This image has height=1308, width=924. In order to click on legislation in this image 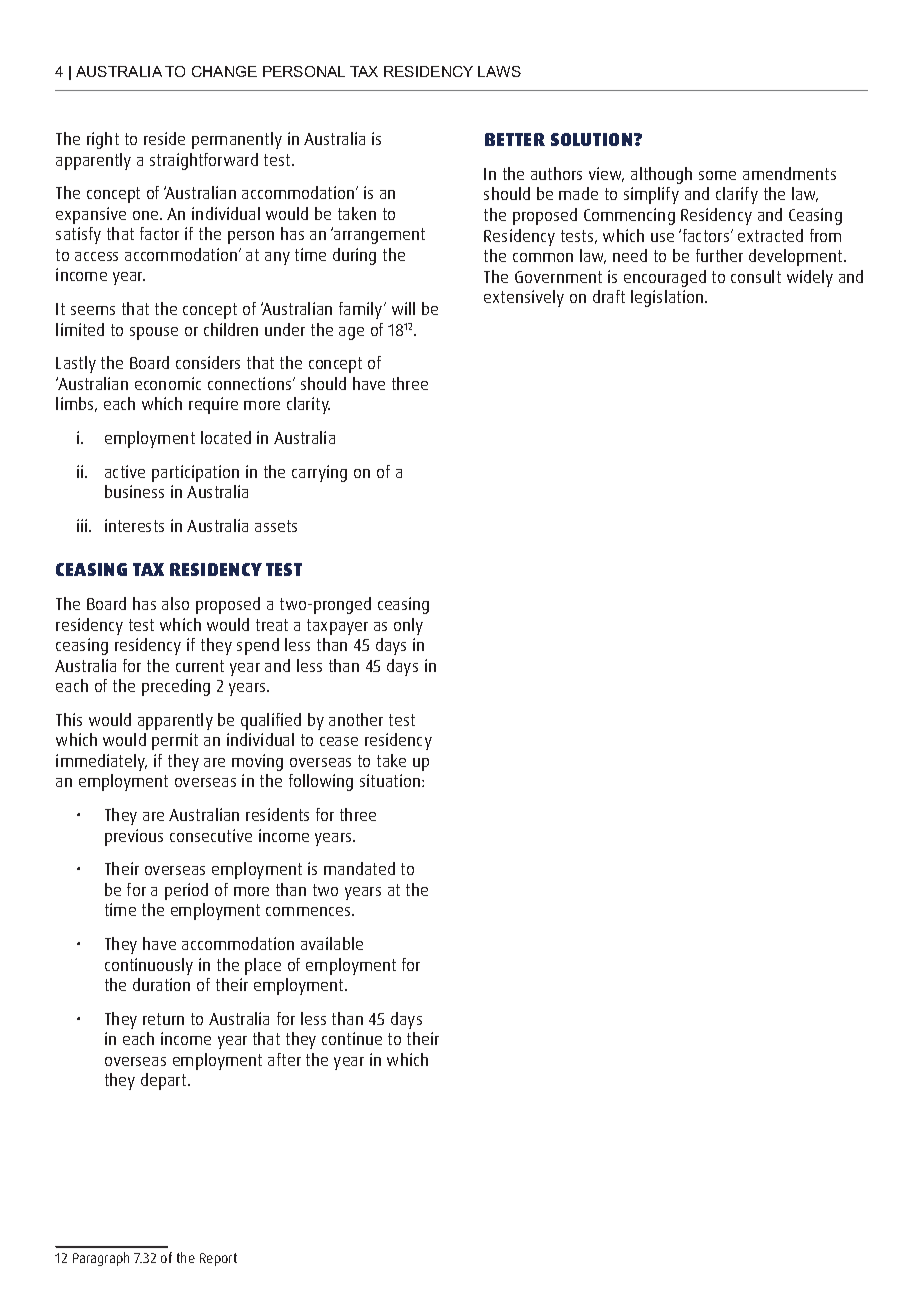, I will do `click(668, 298)`.
